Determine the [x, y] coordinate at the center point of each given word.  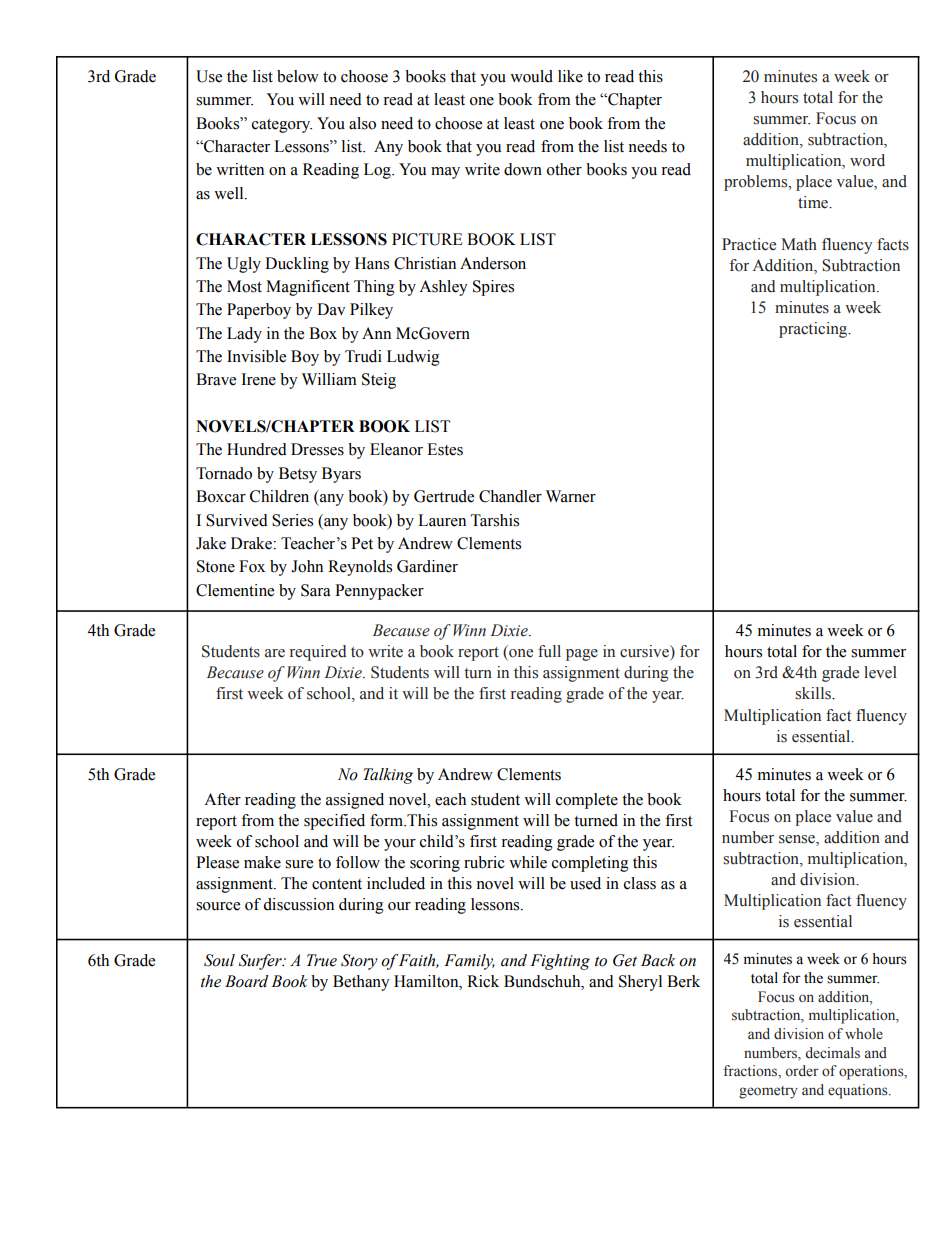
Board [247, 981]
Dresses [317, 449]
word [867, 160]
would [531, 76]
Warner [571, 496]
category [282, 126]
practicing [814, 330]
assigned [355, 801]
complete [587, 801]
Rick [483, 981]
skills [814, 693]
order [802, 1071]
